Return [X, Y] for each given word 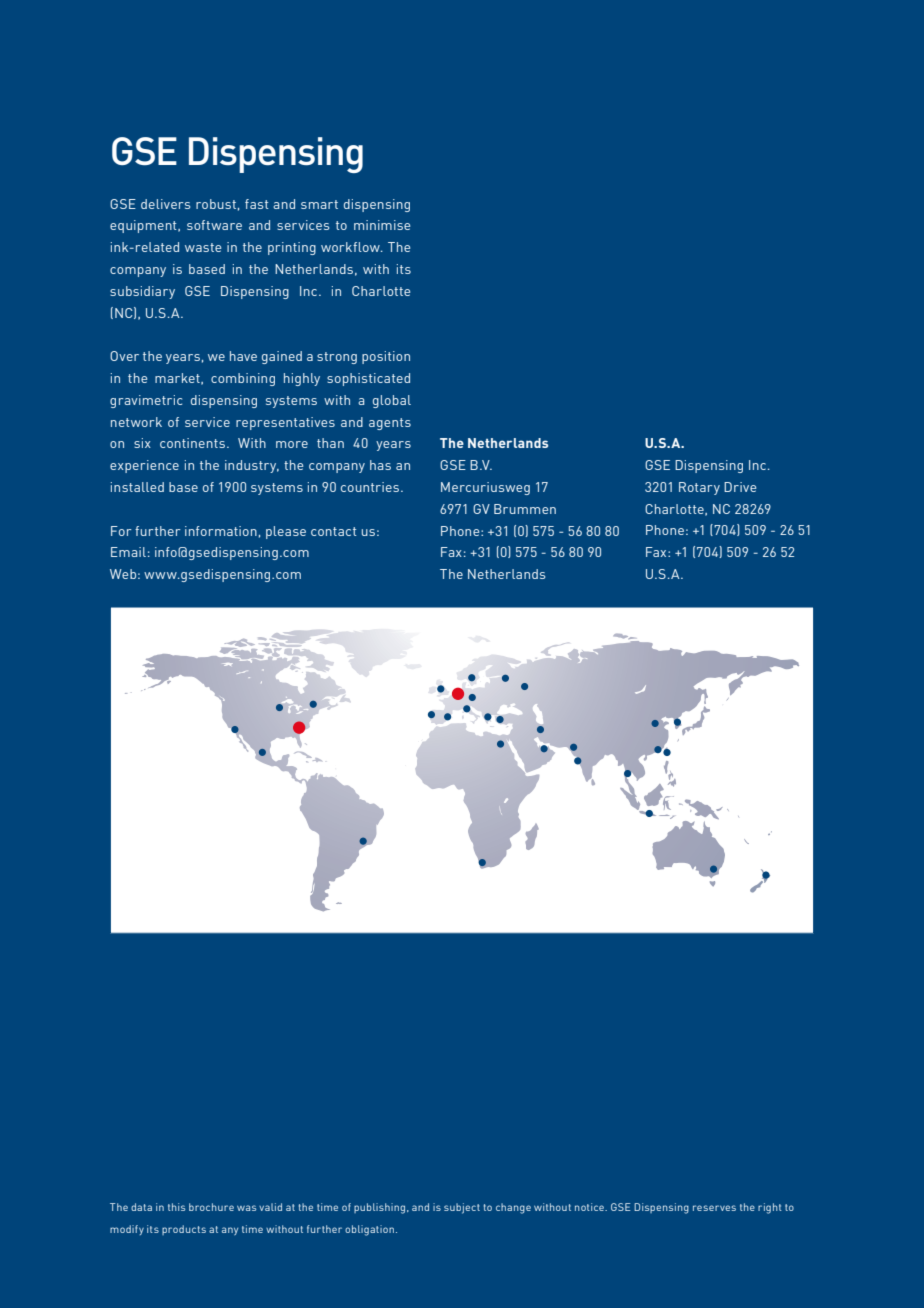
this [176, 1207]
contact [334, 531]
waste [203, 247]
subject [462, 1208]
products [184, 1230]
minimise [382, 225]
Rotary [699, 488]
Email [128, 552]
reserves [714, 1208]
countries [371, 487]
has [380, 465]
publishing [381, 1208]
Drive [740, 487]
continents [192, 443]
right [770, 1208]
